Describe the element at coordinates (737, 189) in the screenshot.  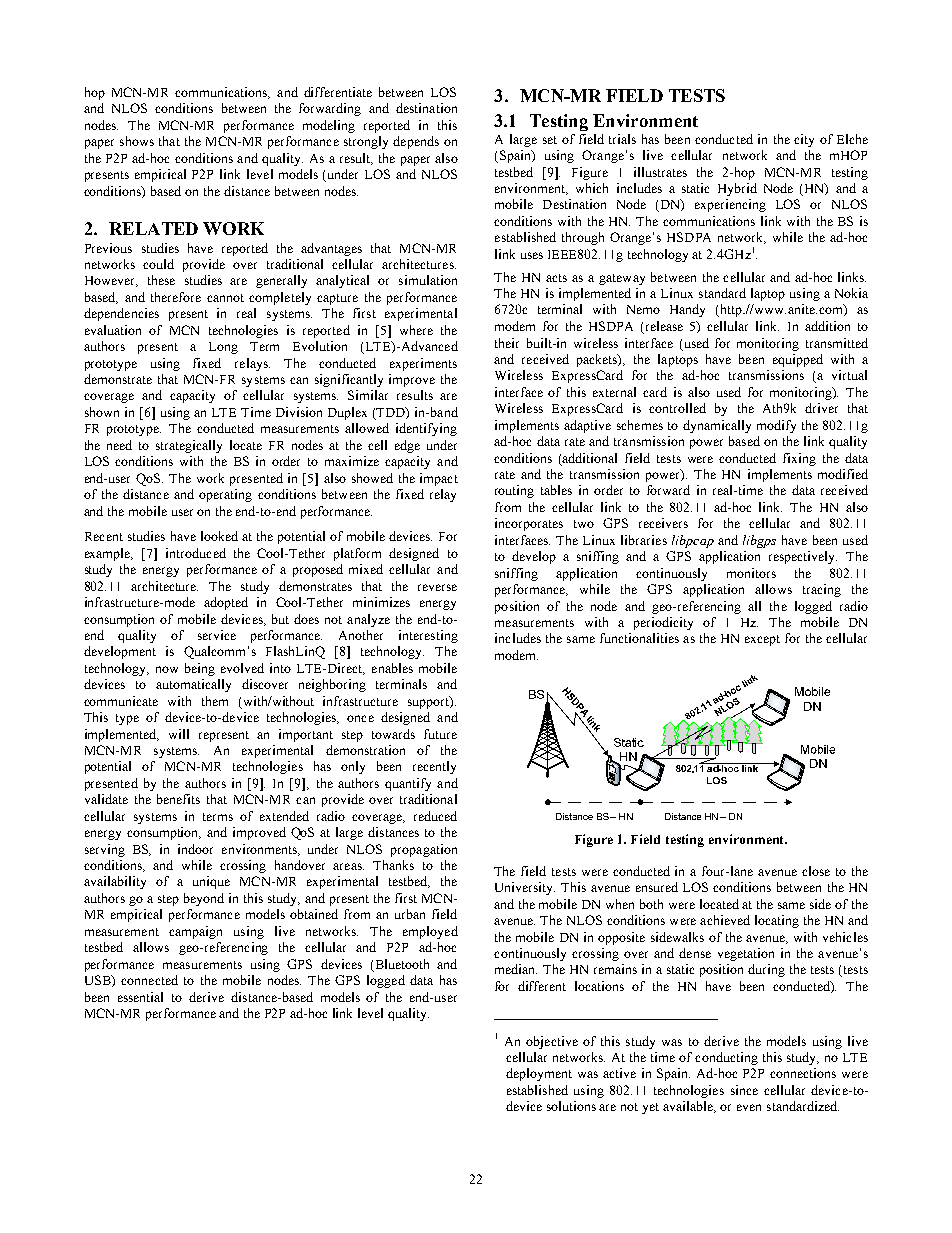
I see `Hybrid` at that location.
